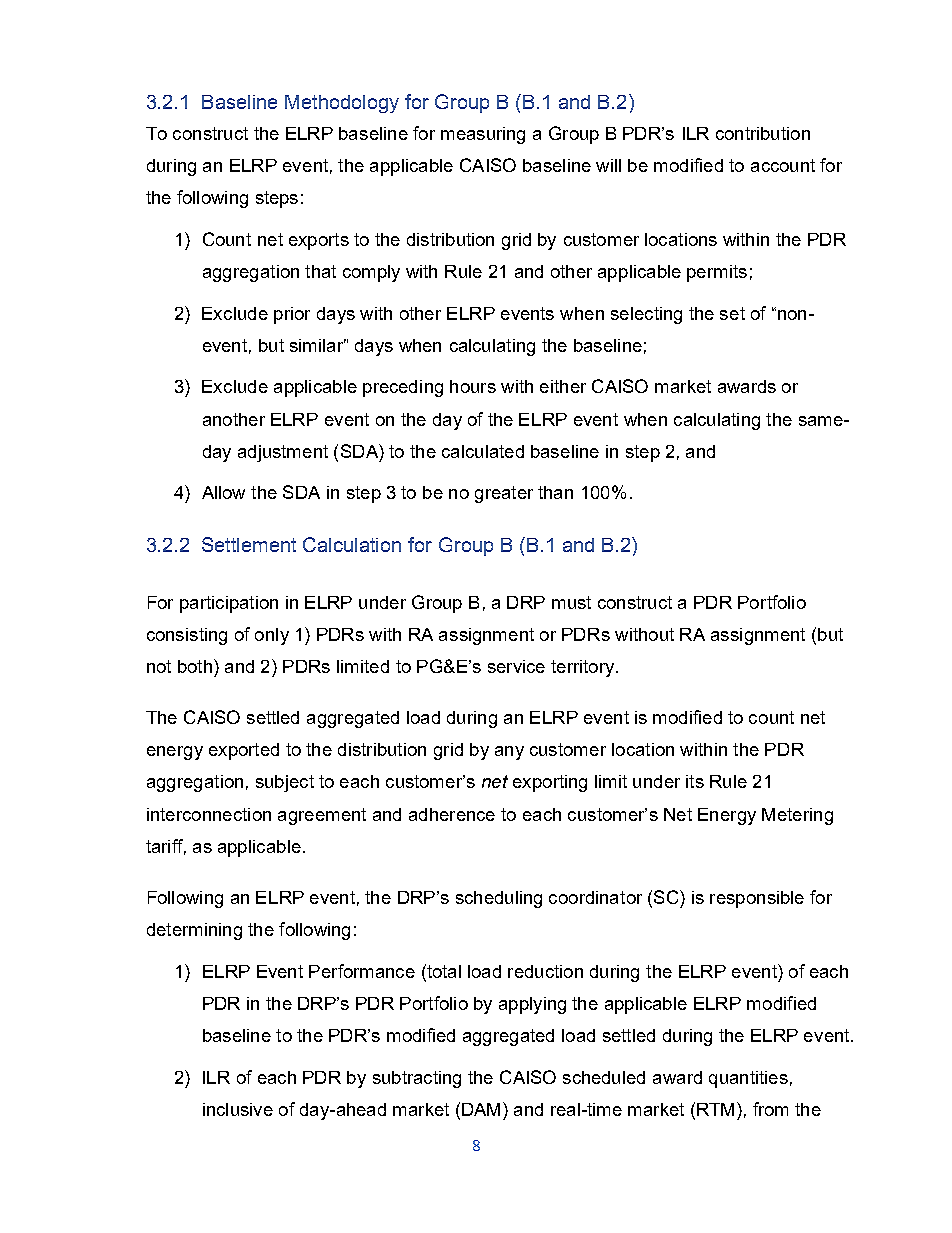  Describe the element at coordinates (483, 135) in the image. I see `measuring` at that location.
